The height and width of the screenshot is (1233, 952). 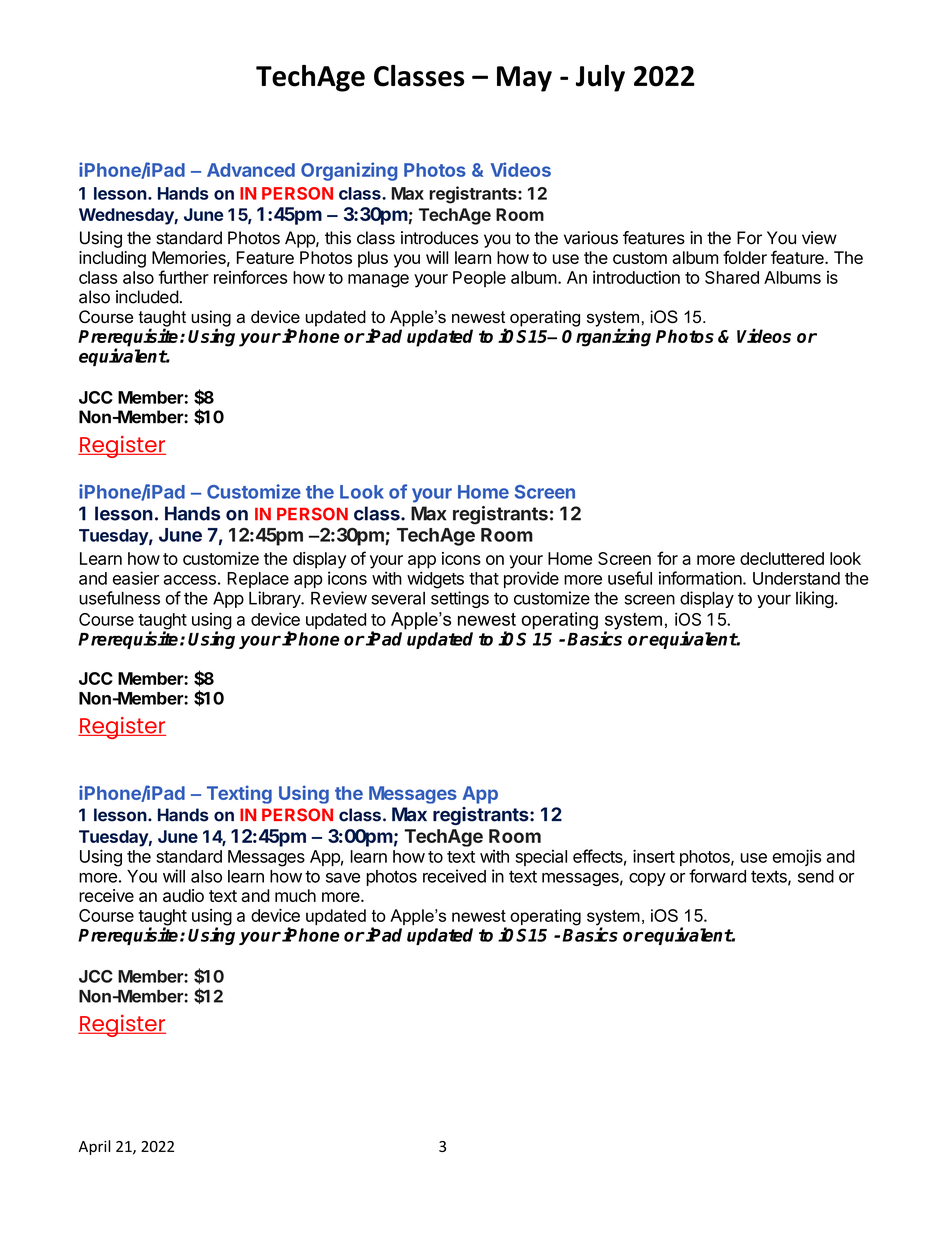 I want to click on April, so click(x=95, y=1147).
